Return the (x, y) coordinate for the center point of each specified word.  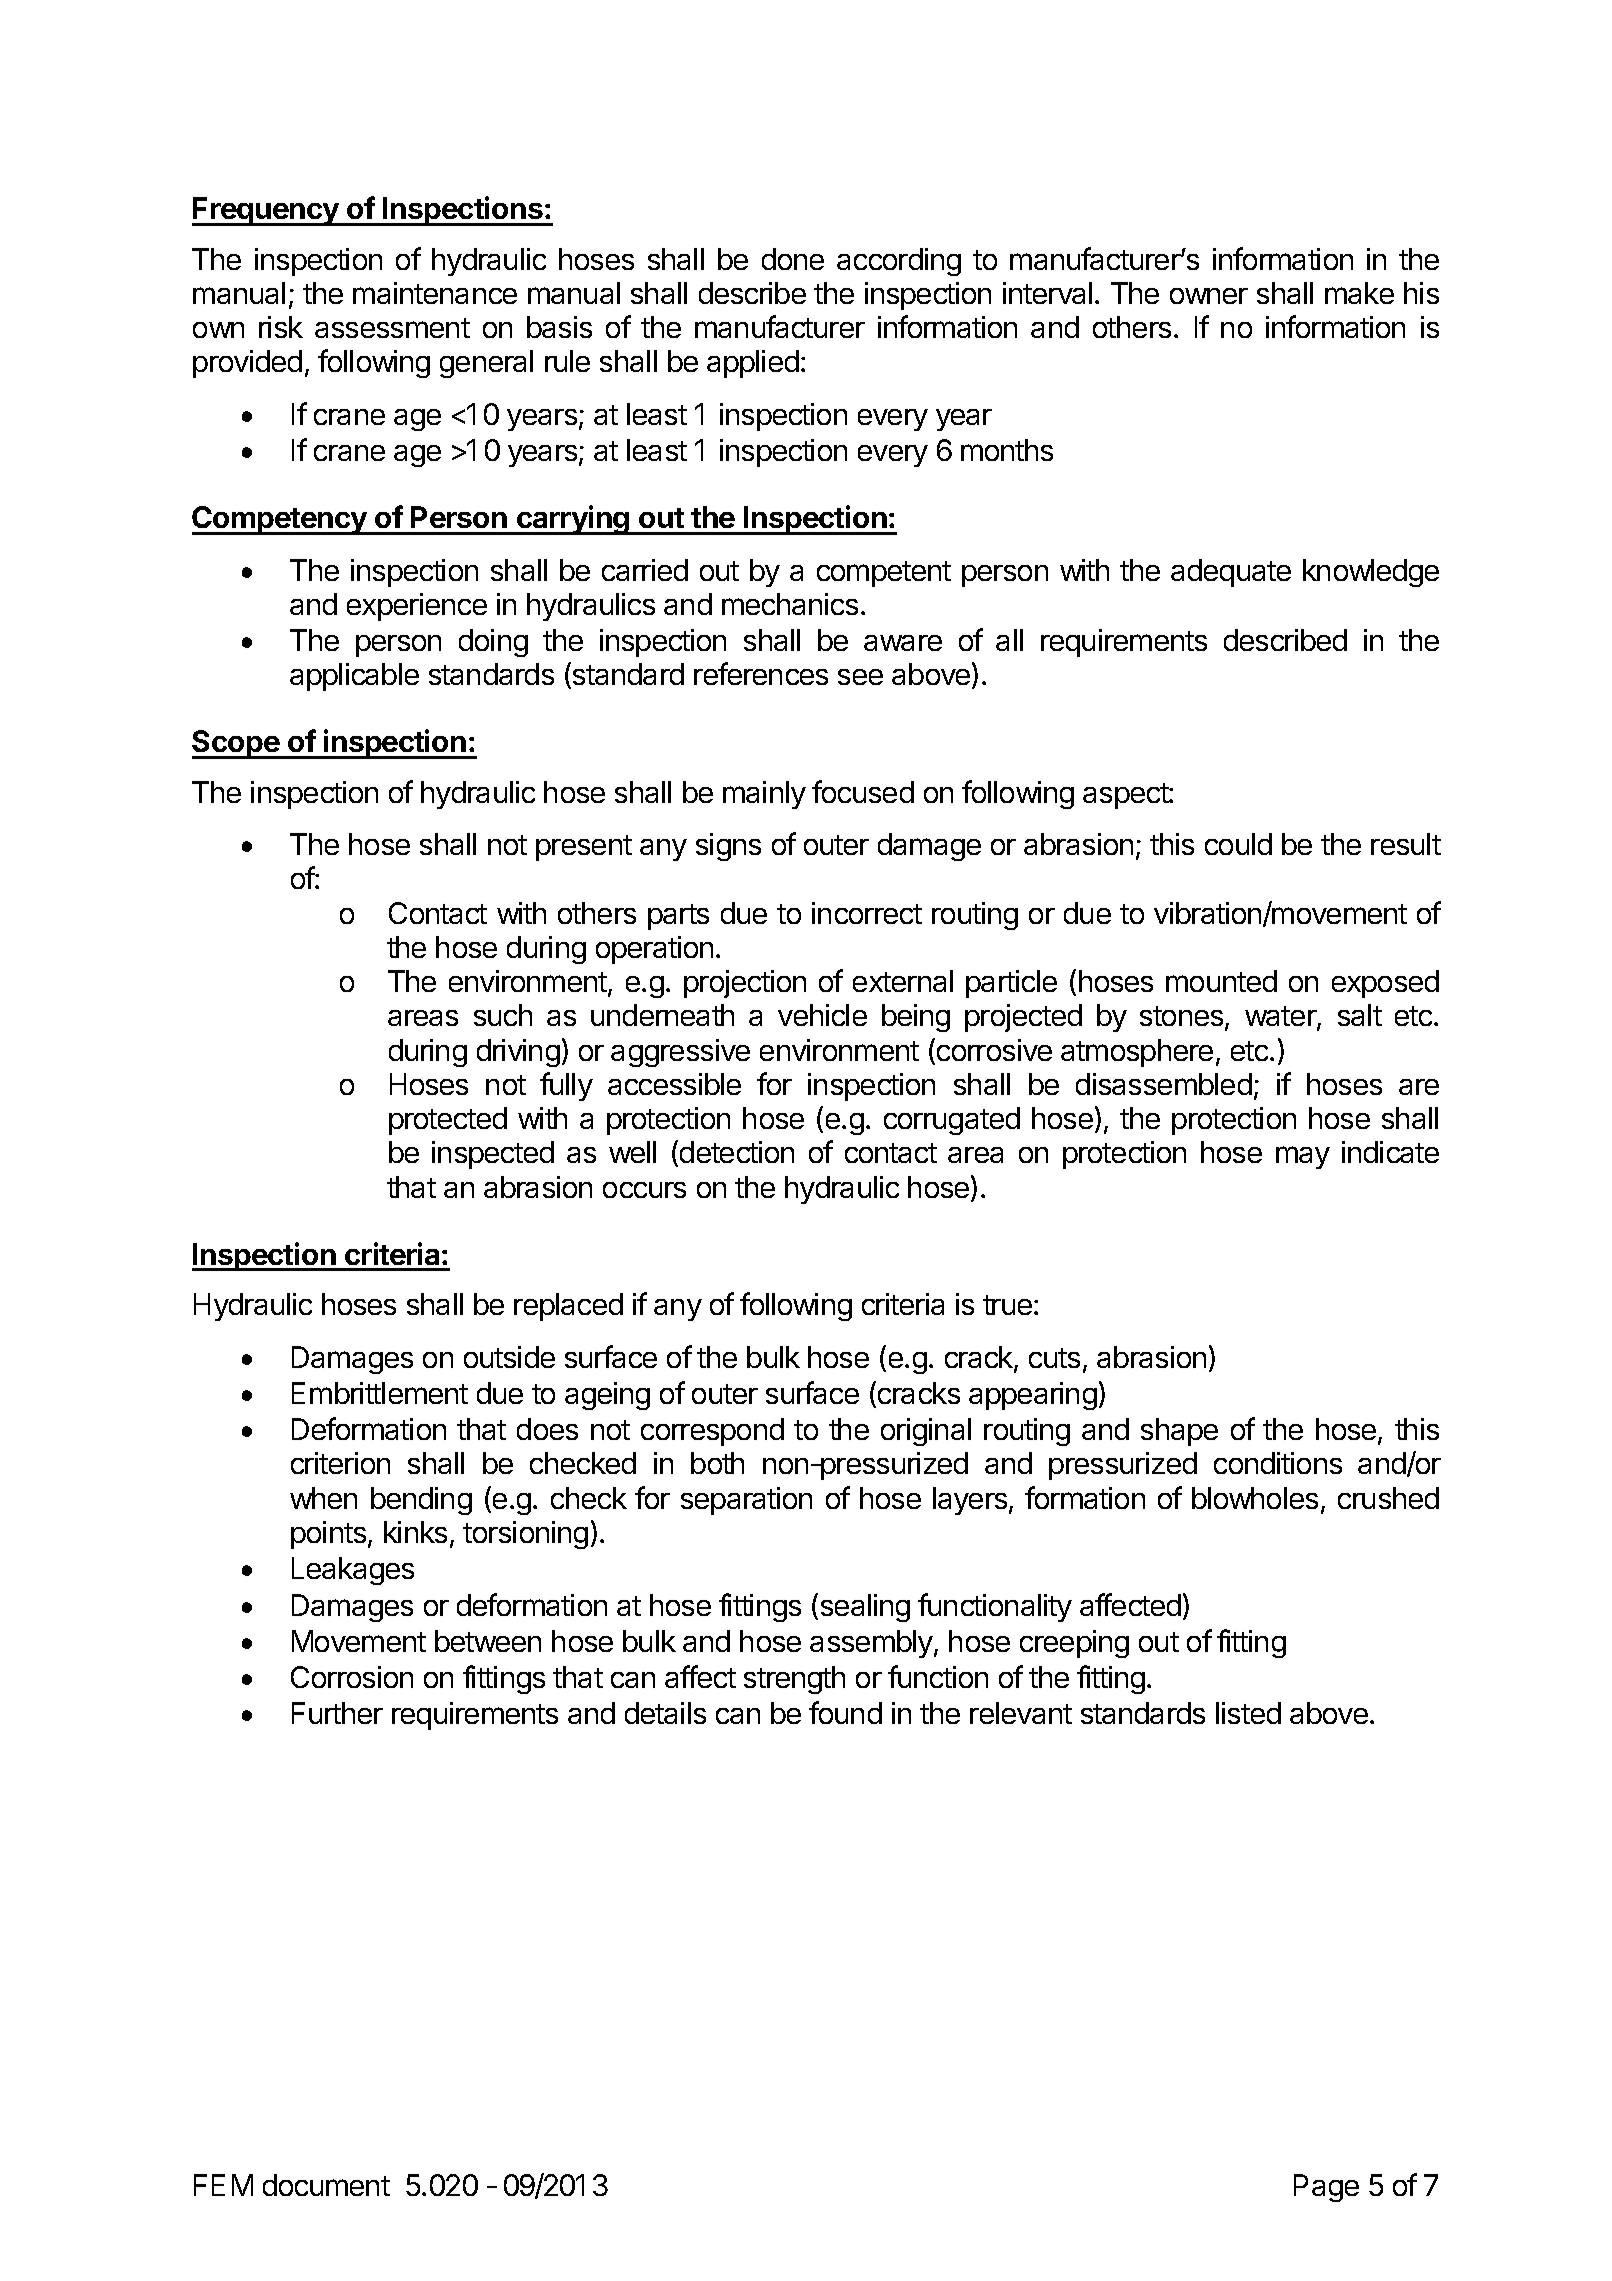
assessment (392, 328)
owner (1209, 296)
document (326, 2185)
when (323, 1498)
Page (1326, 2188)
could (1238, 844)
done (793, 259)
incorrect (867, 913)
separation (746, 1501)
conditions (1278, 1463)
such (503, 1015)
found (845, 1712)
